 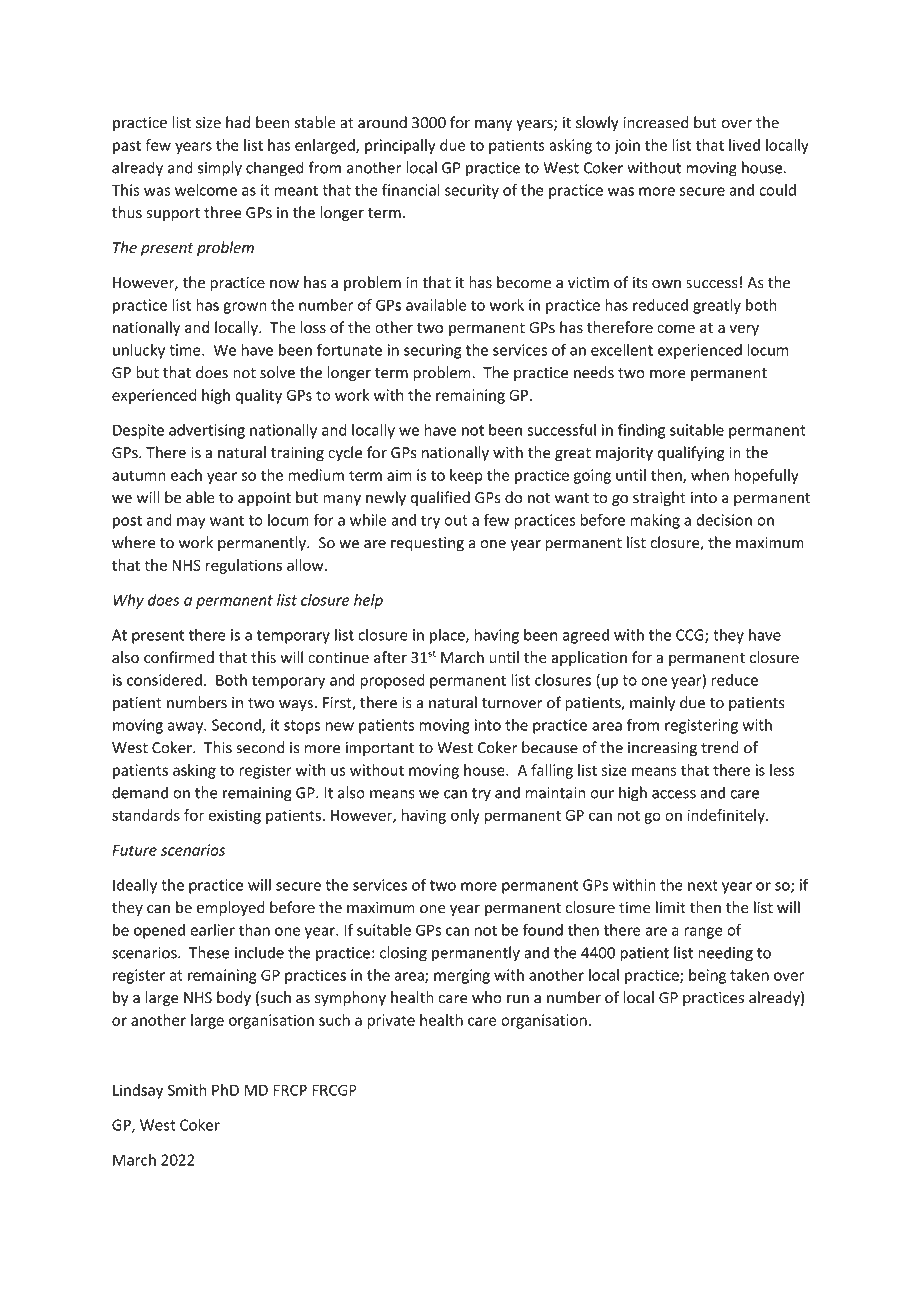 I want to click on regulations, so click(x=244, y=566).
